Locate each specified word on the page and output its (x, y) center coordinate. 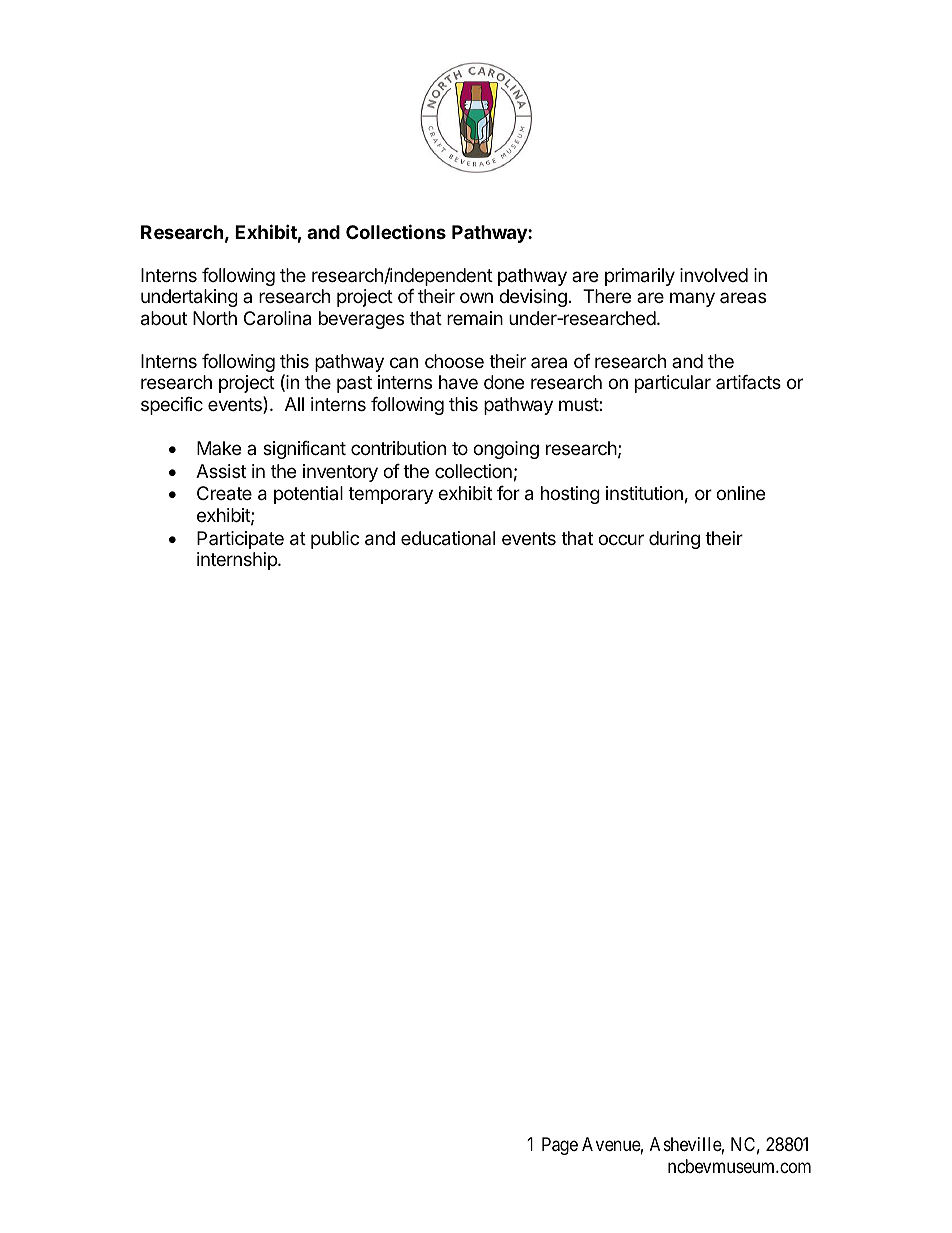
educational (448, 538)
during (674, 540)
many (692, 299)
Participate (240, 540)
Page (560, 1146)
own (476, 297)
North (215, 318)
